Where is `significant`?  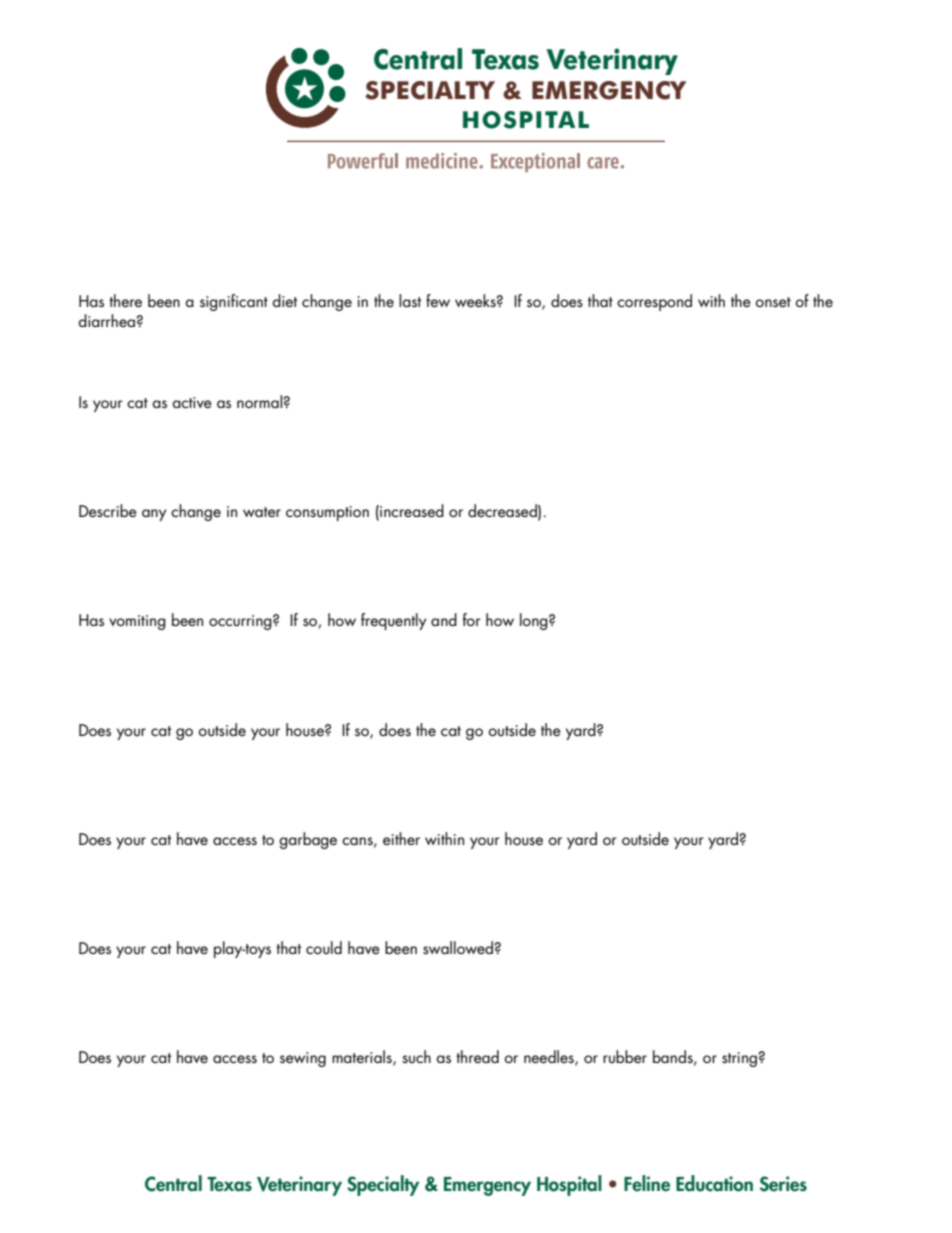 significant is located at coordinates (234, 302).
